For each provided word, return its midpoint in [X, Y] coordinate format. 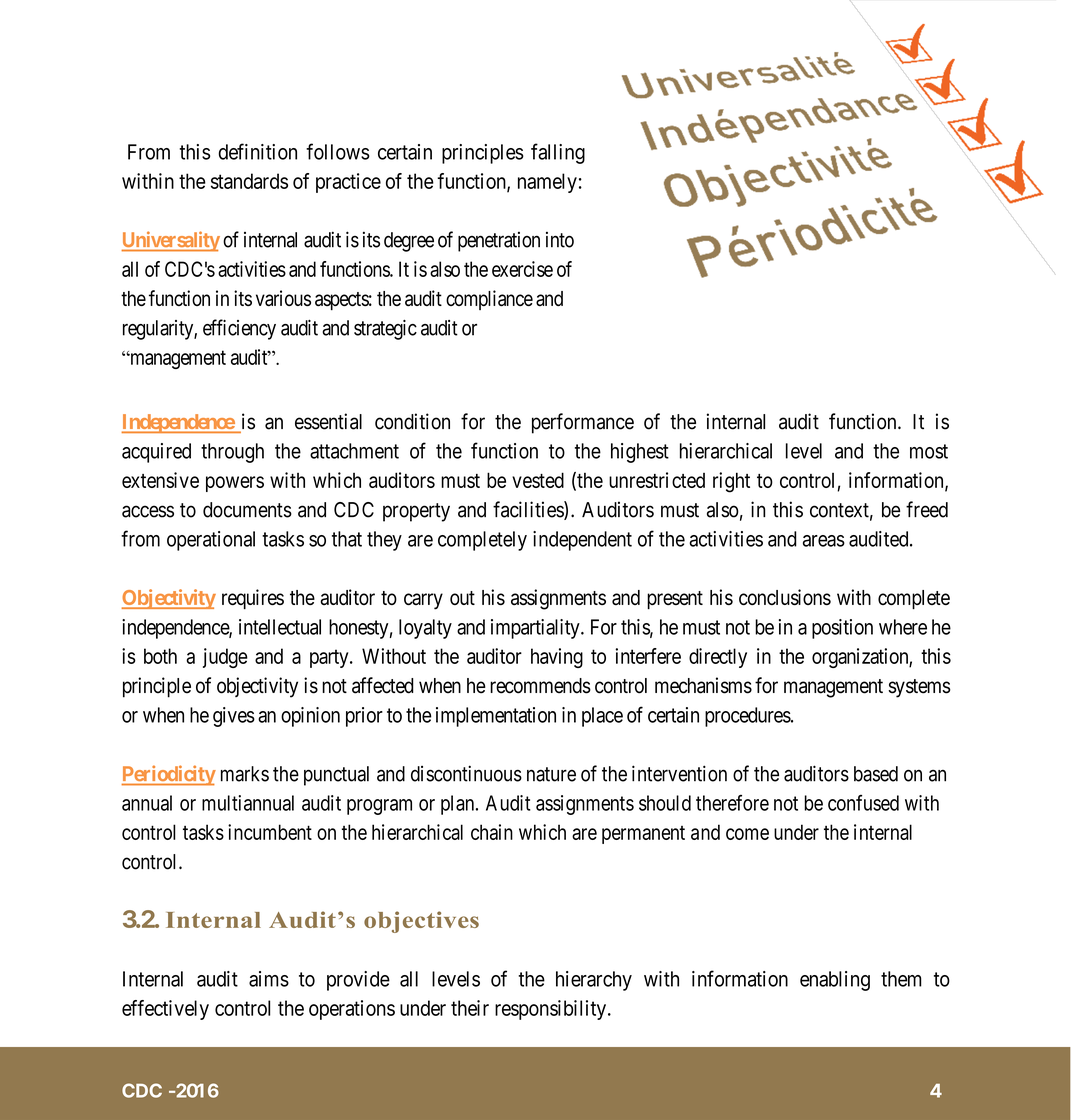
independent [582, 541]
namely [547, 183]
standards [249, 181]
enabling [835, 981]
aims [269, 979]
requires [253, 599]
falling [558, 153]
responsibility [552, 1010]
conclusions [785, 597]
